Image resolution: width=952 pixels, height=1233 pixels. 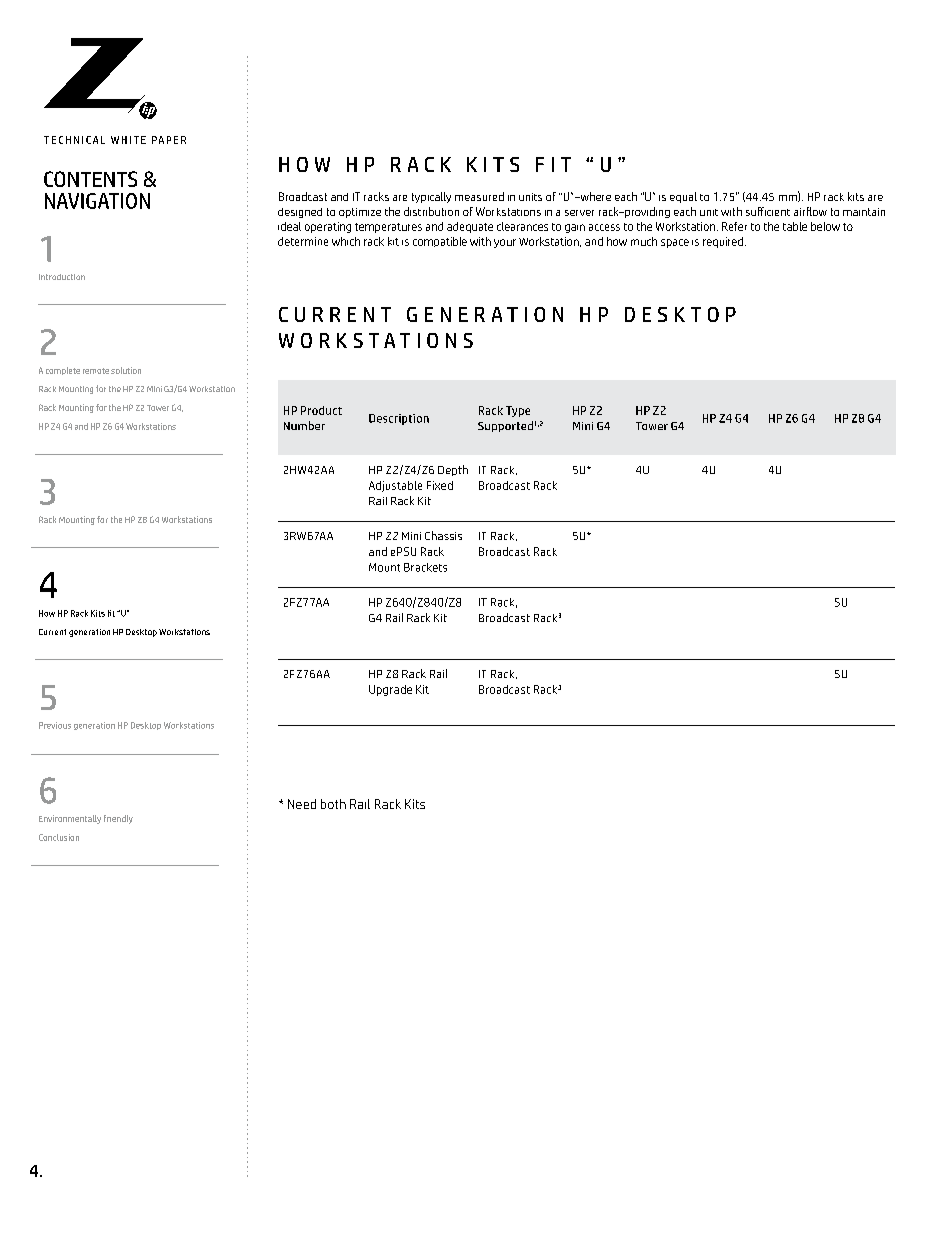 I want to click on Current, so click(x=52, y=632).
